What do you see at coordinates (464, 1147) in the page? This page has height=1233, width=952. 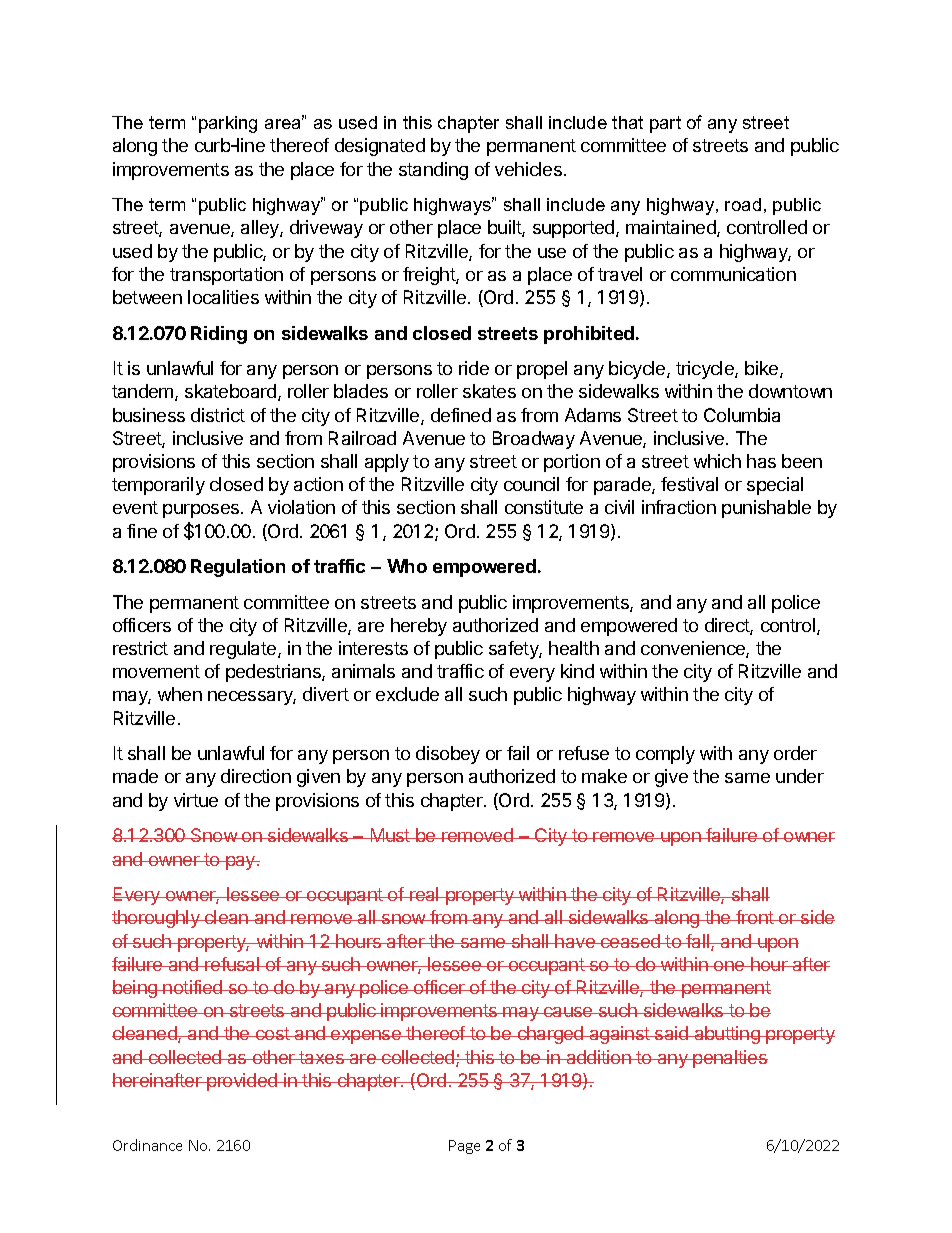 I see `Page` at bounding box center [464, 1147].
